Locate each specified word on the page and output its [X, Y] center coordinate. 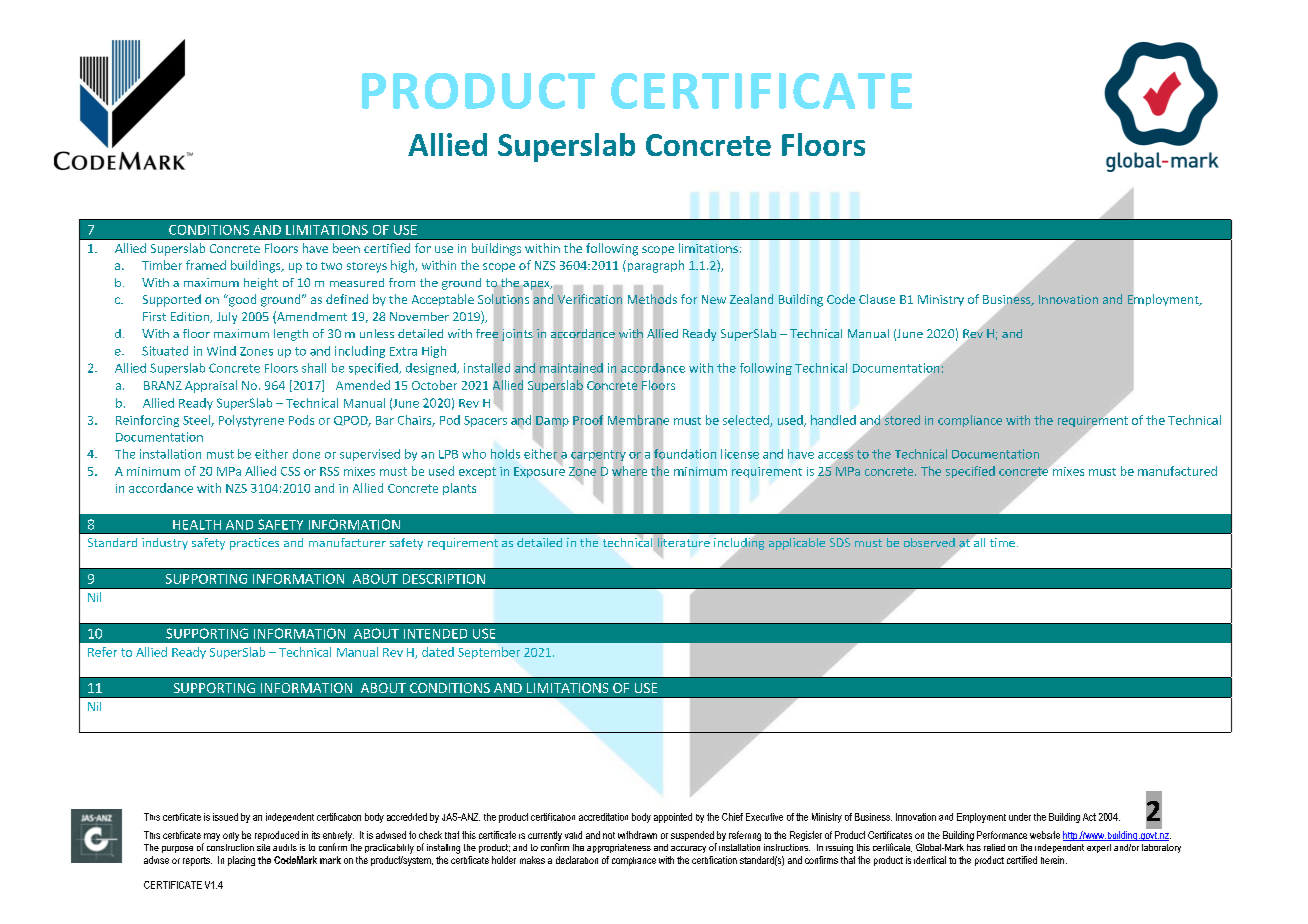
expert [1099, 848]
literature [684, 542]
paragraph [654, 266]
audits [285, 847]
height [261, 284]
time [1002, 542]
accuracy [688, 849]
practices [254, 544]
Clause [877, 299]
